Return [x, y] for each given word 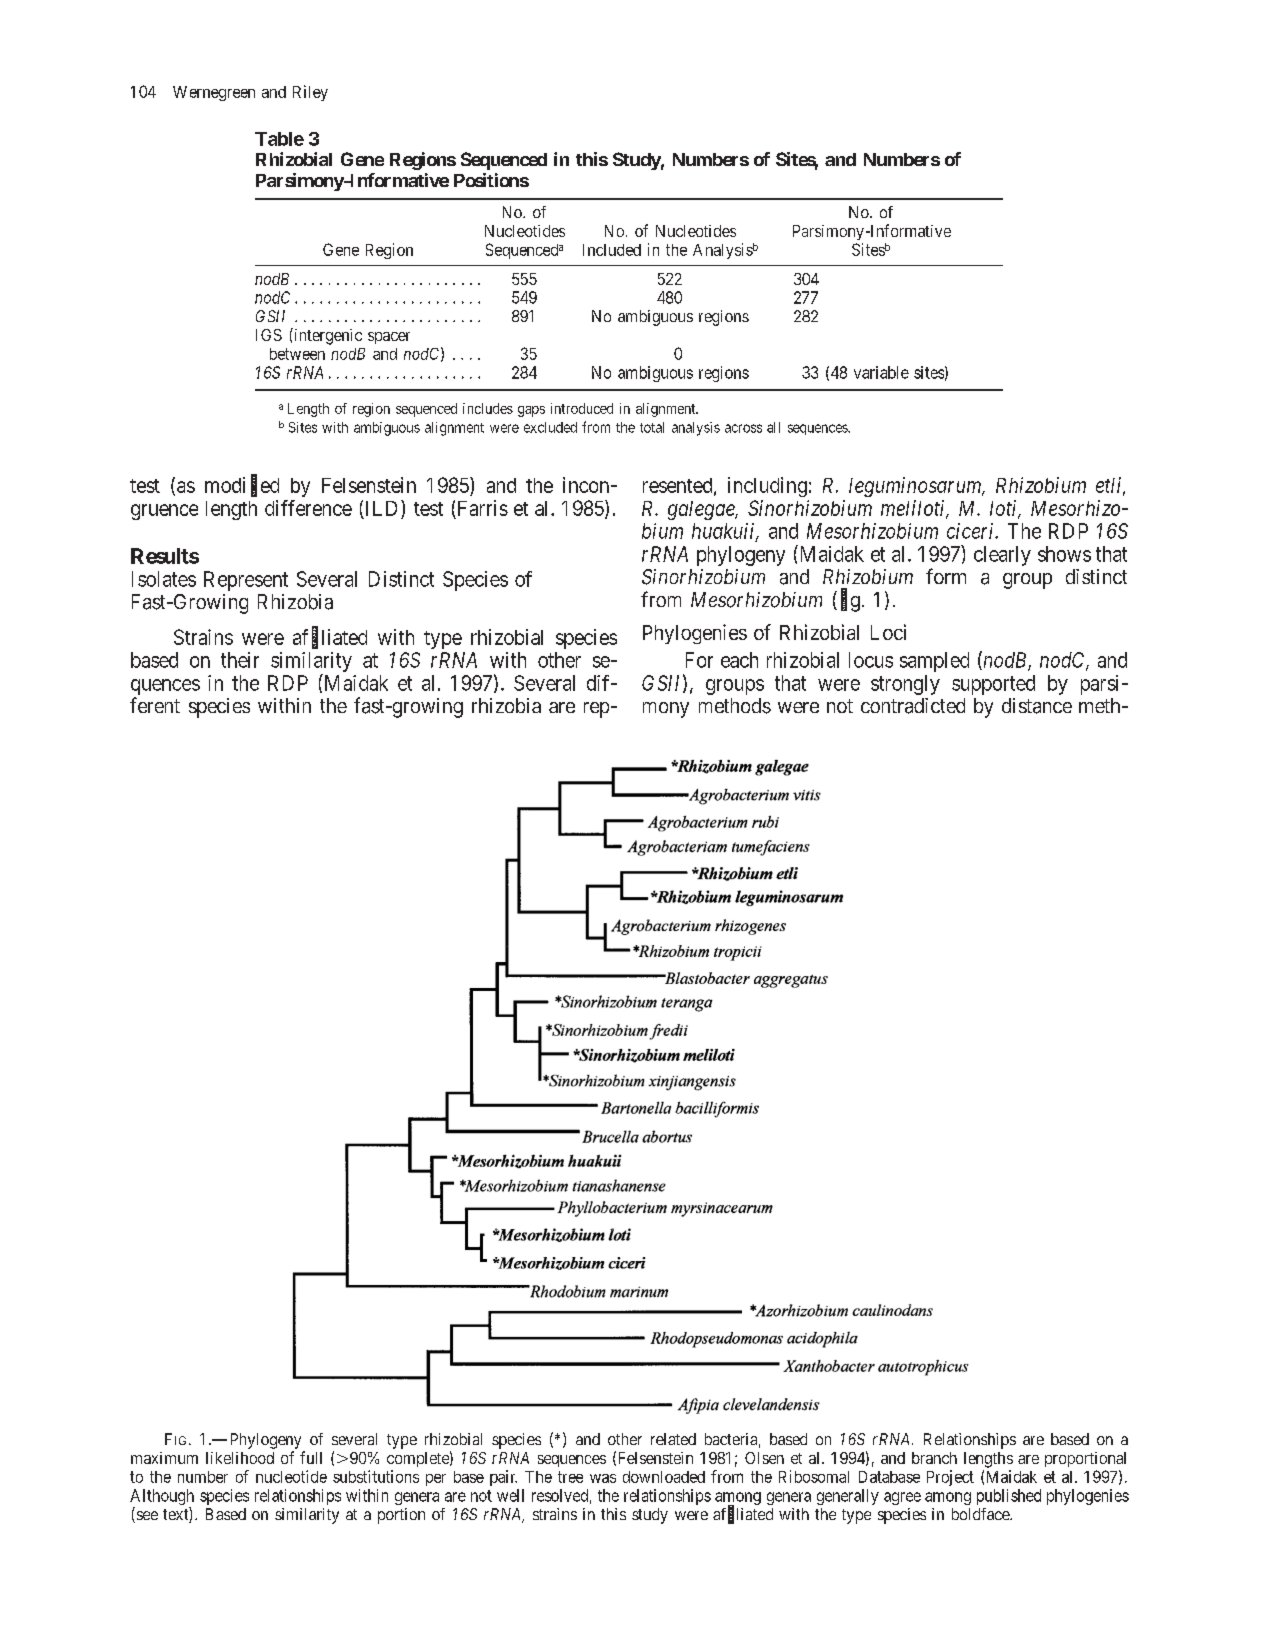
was [603, 1478]
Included [612, 250]
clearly [1002, 556]
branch [934, 1458]
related [673, 1439]
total [652, 427]
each [739, 660]
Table [279, 139]
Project [950, 1478]
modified [242, 486]
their [240, 660]
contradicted [913, 706]
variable [881, 372]
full [311, 1457]
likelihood [240, 1458]
